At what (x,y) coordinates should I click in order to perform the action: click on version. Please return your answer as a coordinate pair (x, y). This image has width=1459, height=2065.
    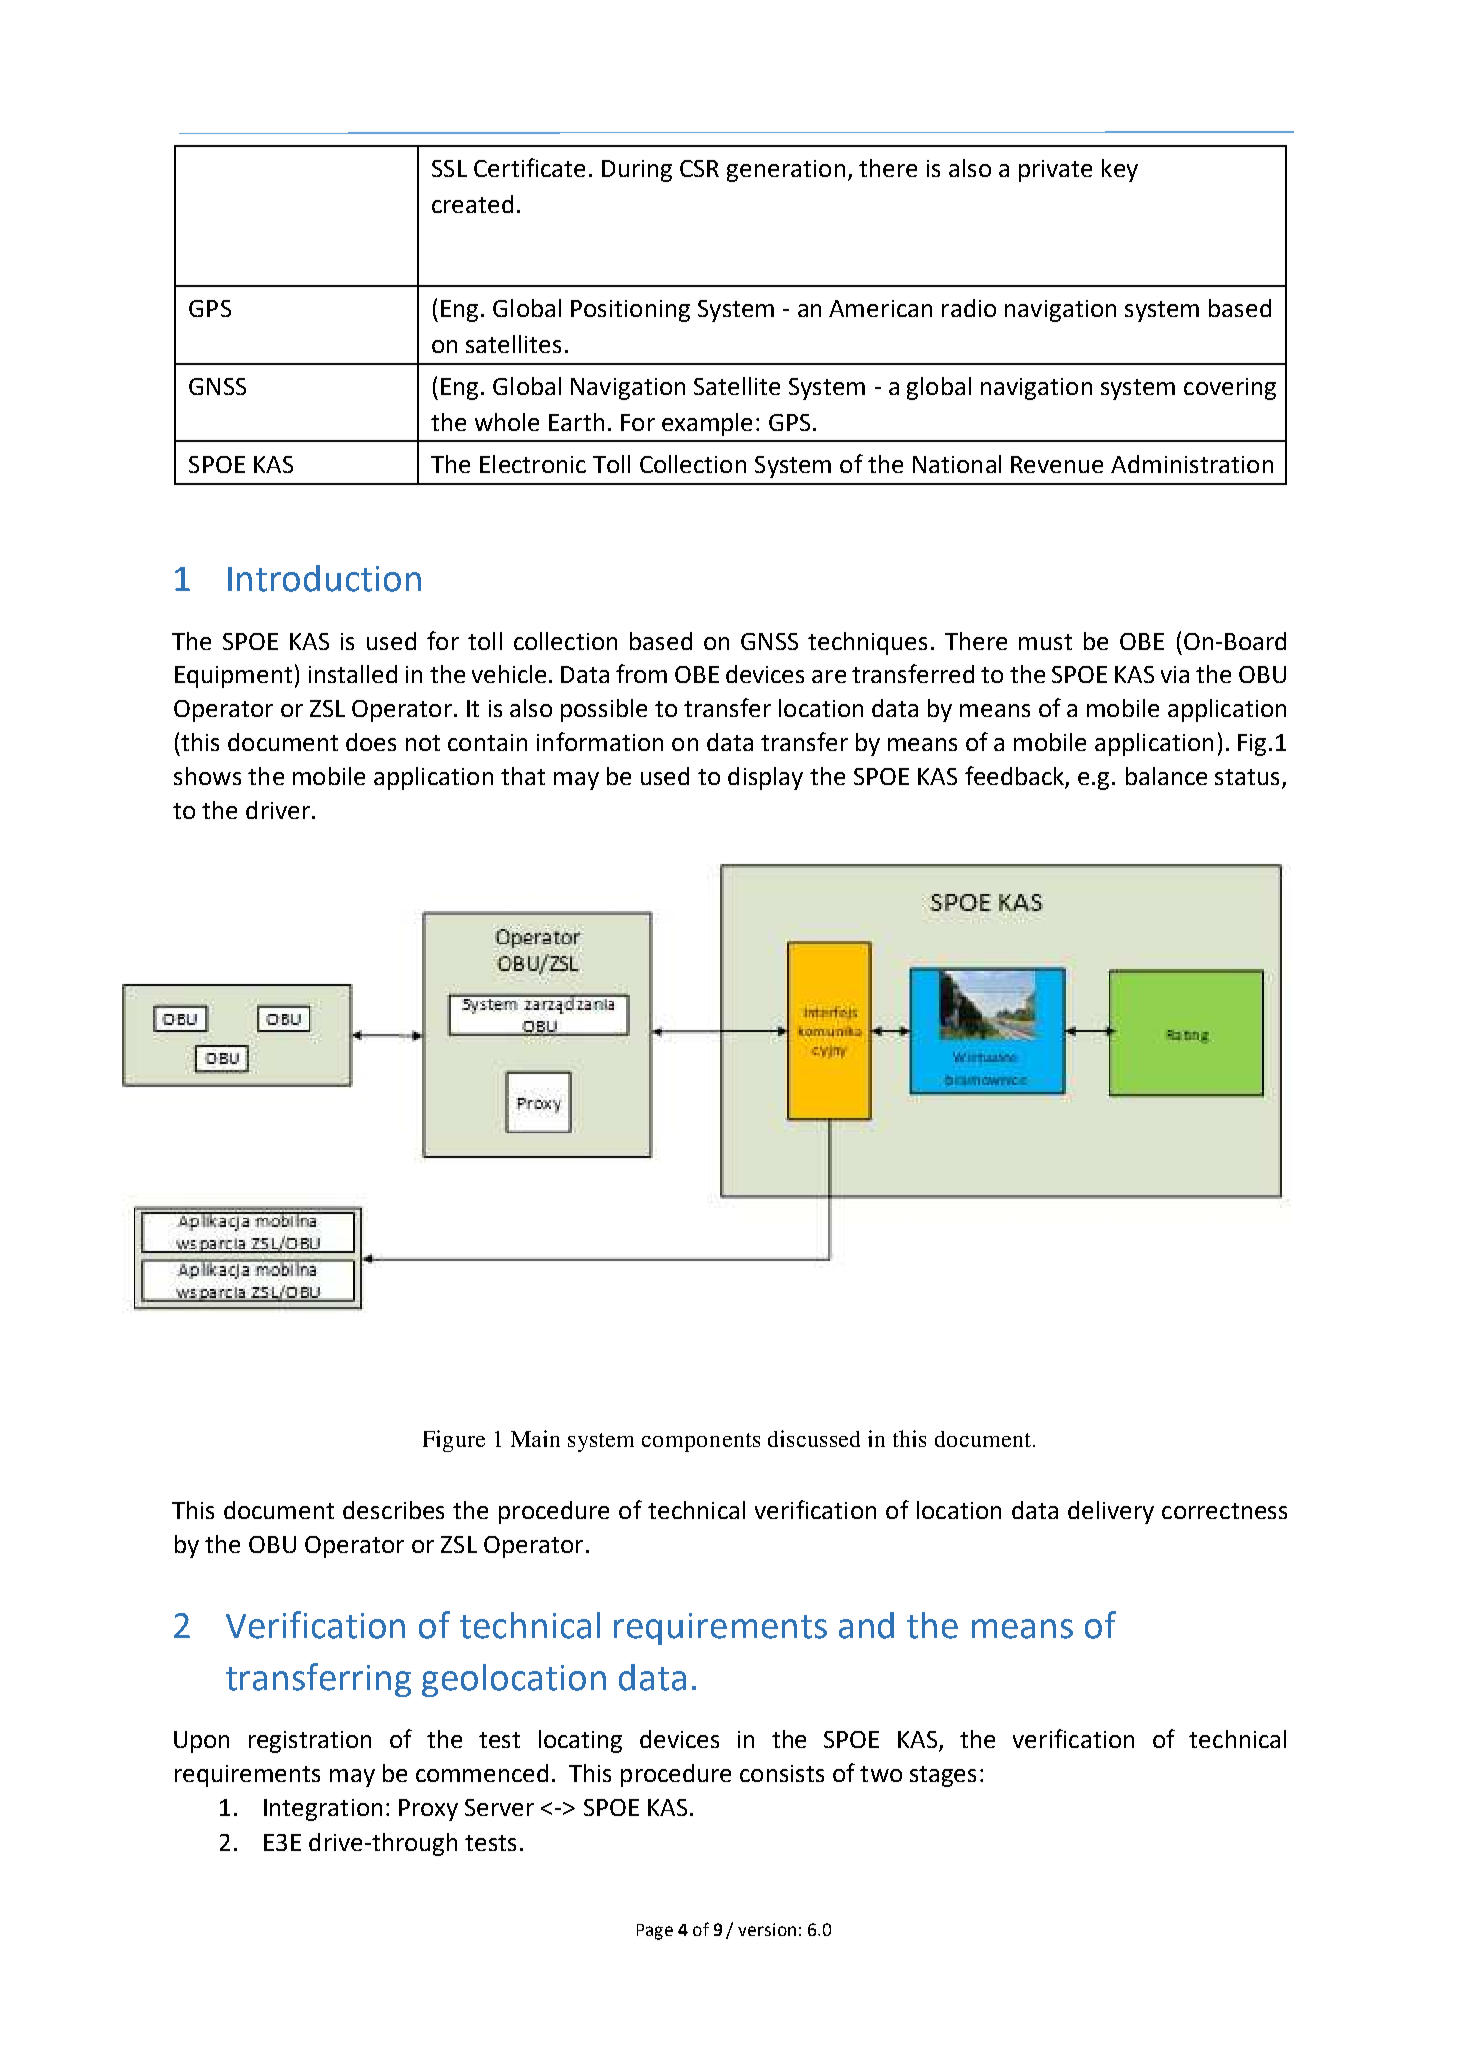
    Looking at the image, I should click on (767, 1929).
